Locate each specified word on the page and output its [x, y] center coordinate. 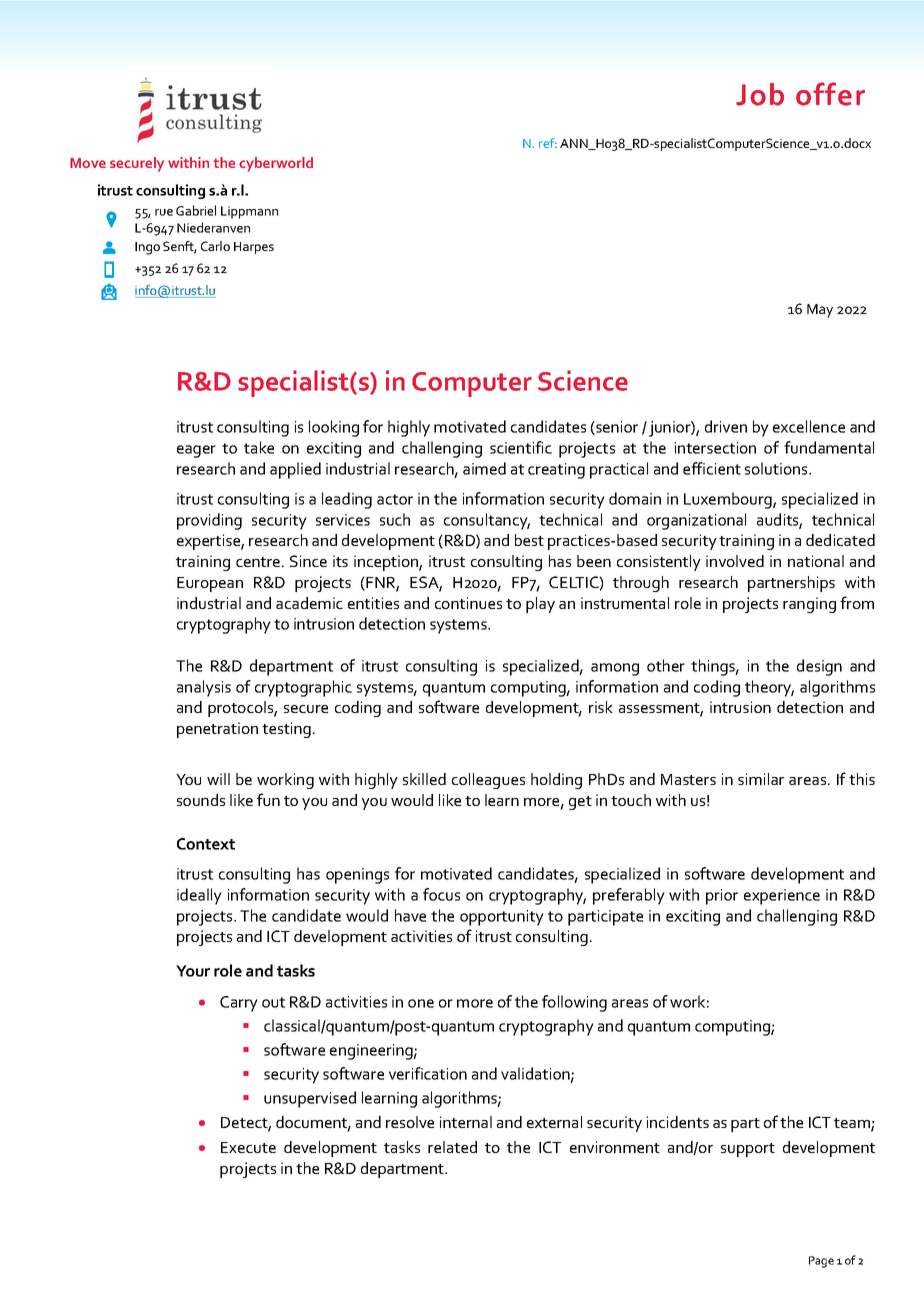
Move [88, 163]
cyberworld [276, 164]
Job [760, 94]
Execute [248, 1147]
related [452, 1147]
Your [193, 971]
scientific [521, 447]
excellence [809, 426]
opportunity [502, 918]
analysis [204, 688]
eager [196, 451]
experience [782, 897]
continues [468, 603]
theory [769, 688]
